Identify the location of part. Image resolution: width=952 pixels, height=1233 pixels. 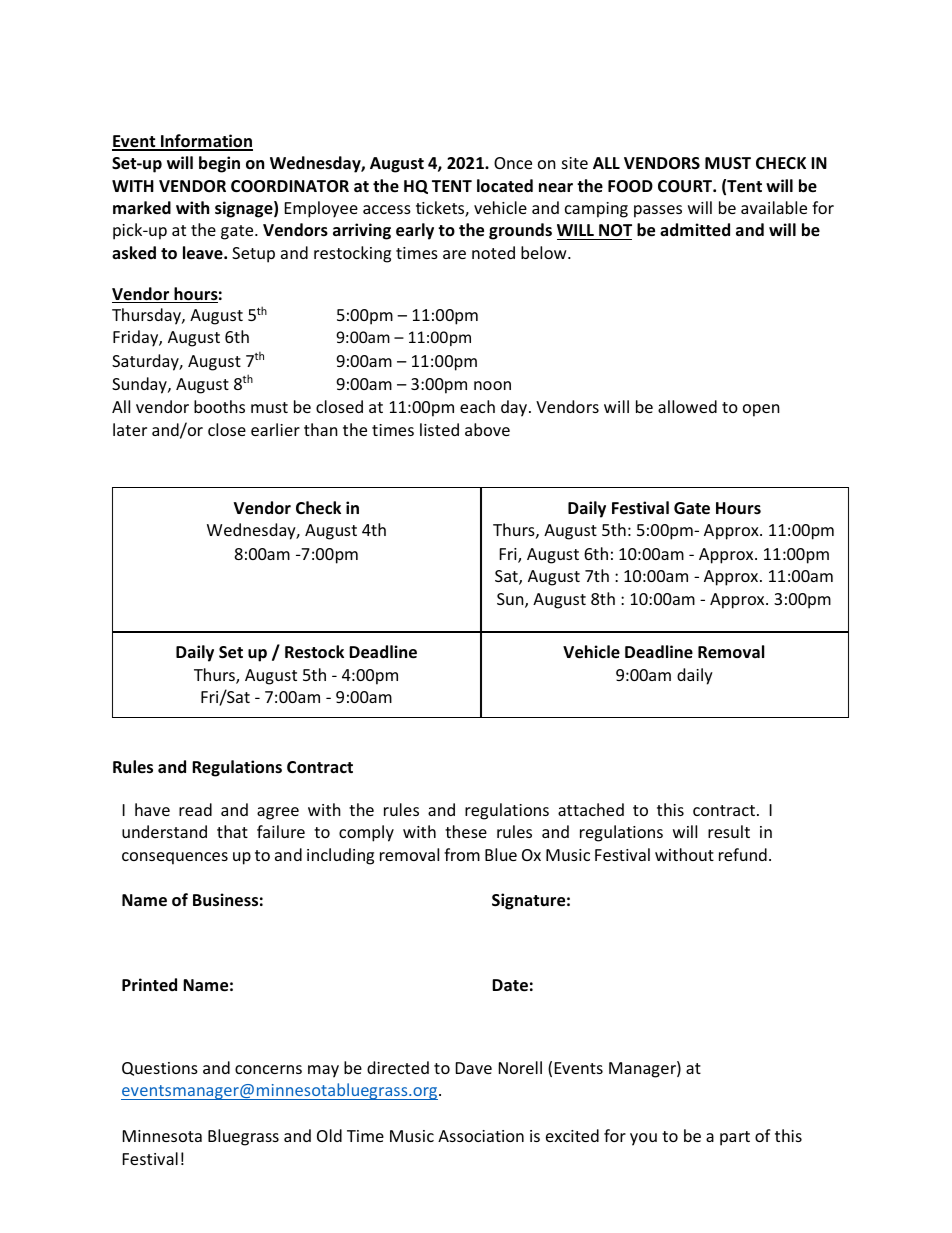
(735, 1138).
